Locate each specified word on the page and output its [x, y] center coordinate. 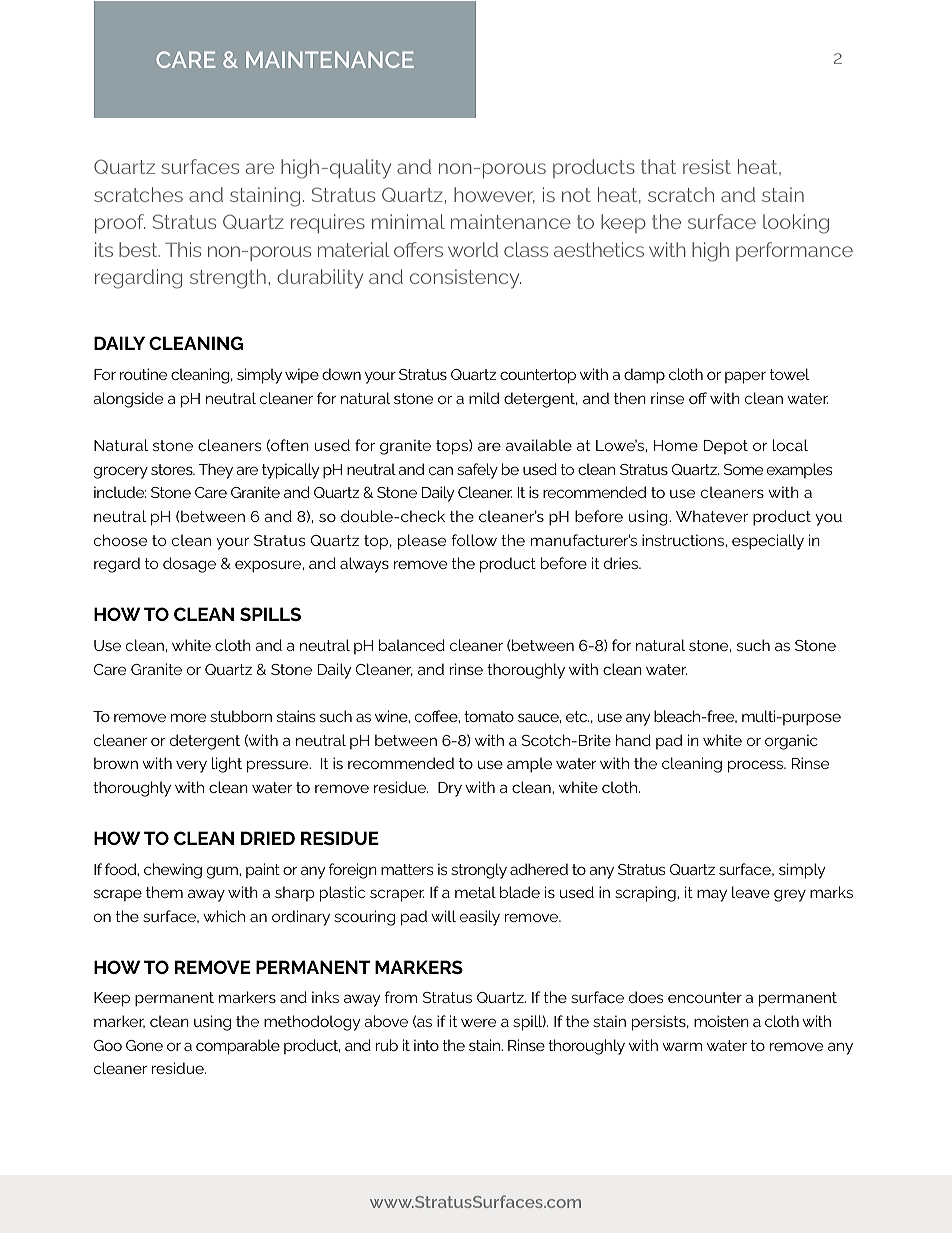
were [478, 1022]
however [494, 195]
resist [707, 166]
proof [120, 223]
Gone [144, 1045]
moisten [721, 1021]
